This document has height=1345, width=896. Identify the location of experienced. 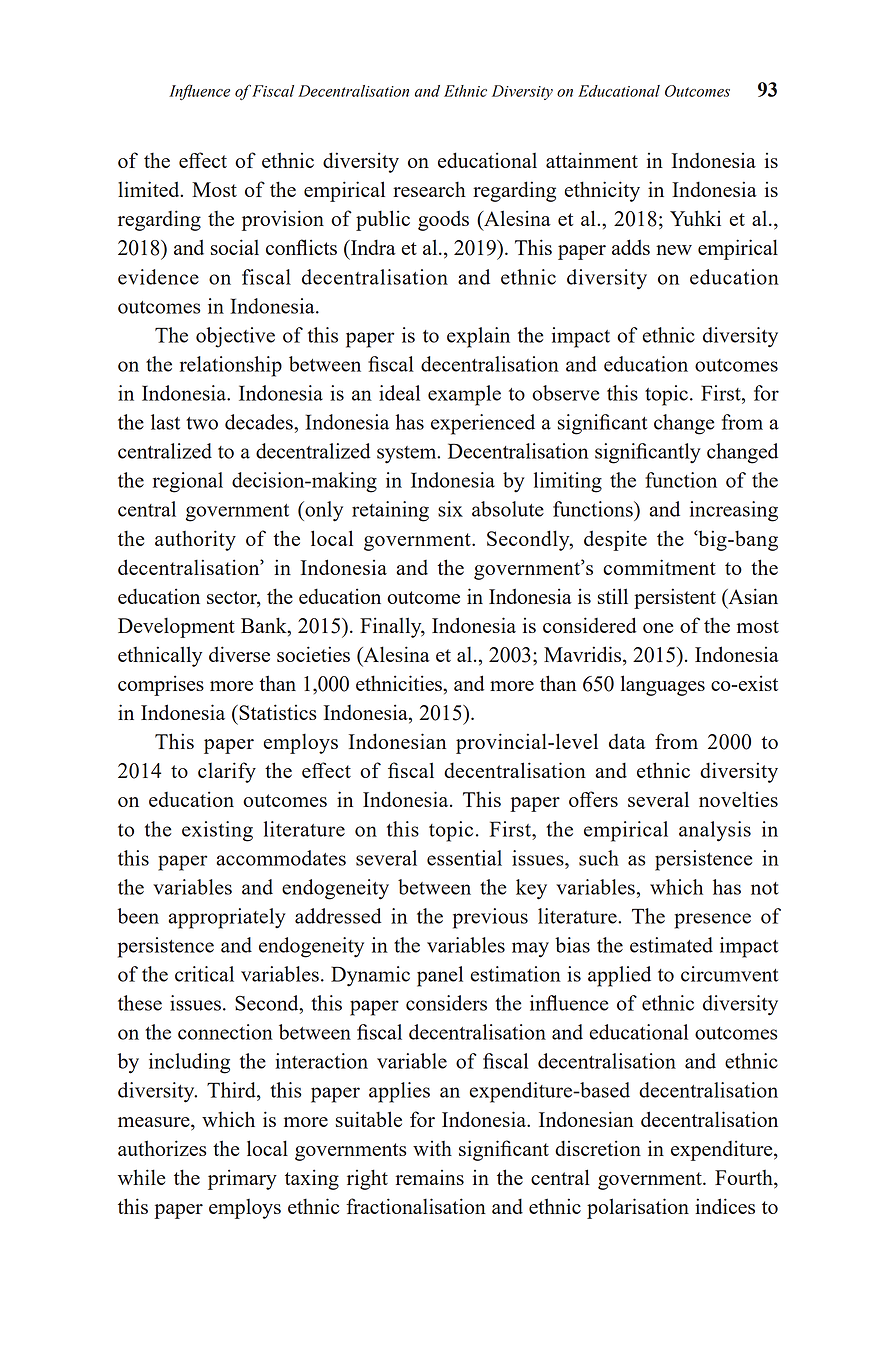
(483, 424).
